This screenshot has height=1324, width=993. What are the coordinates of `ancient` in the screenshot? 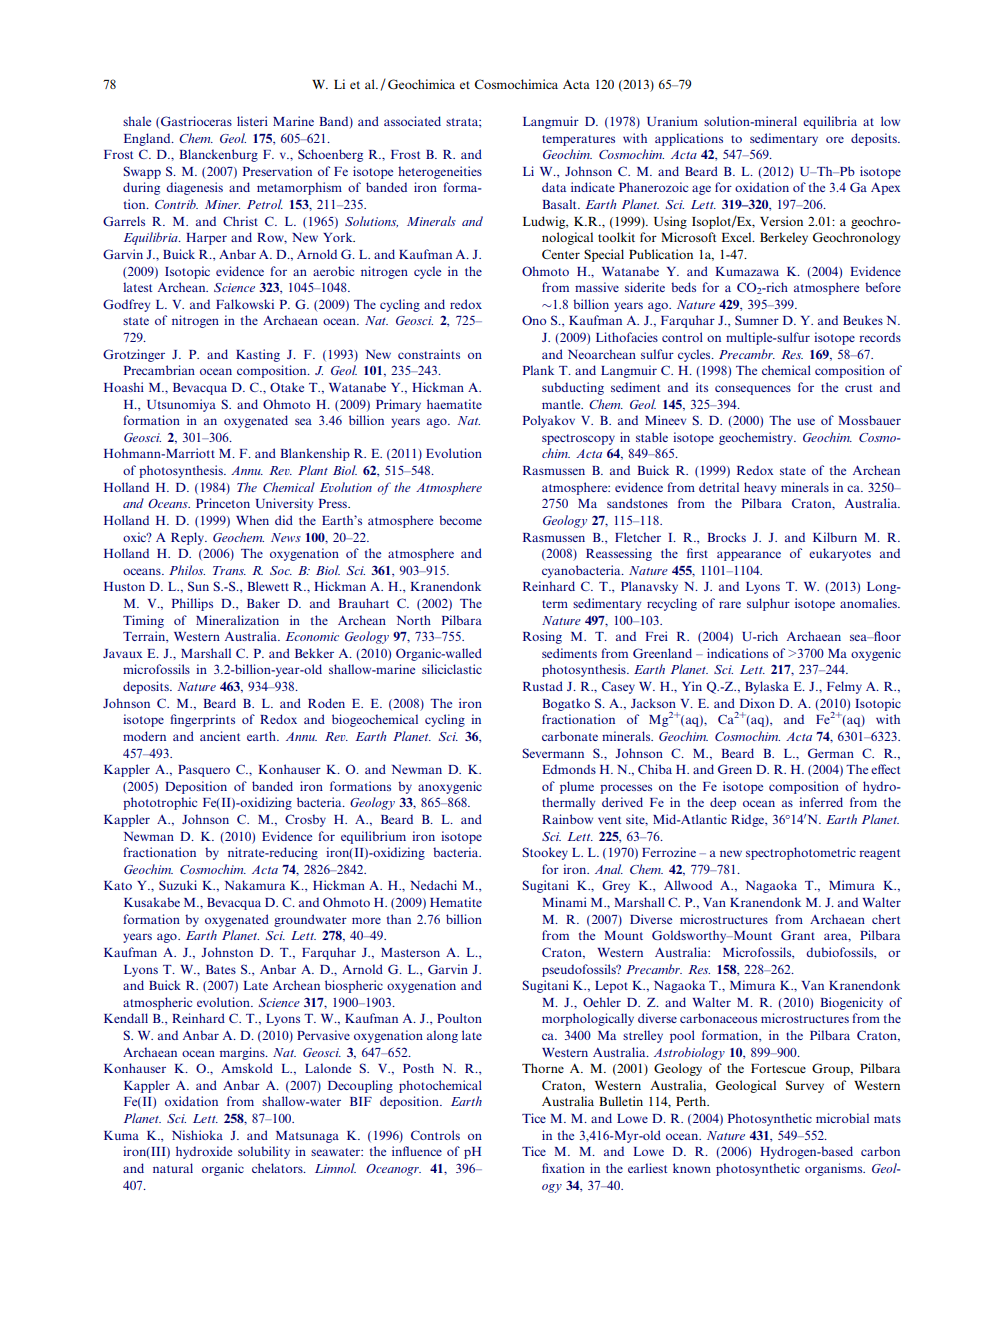 It's located at (220, 736).
